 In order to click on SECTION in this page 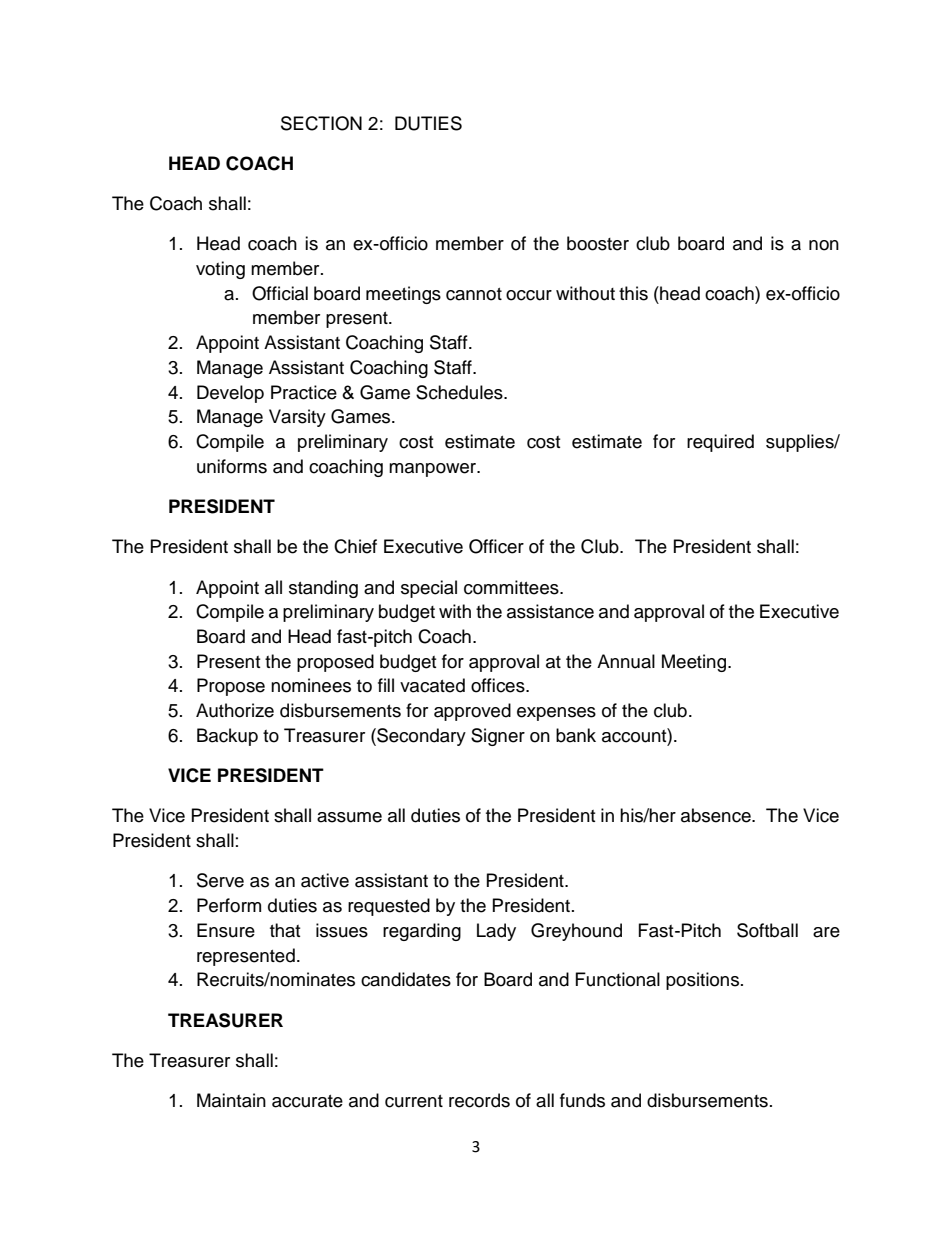, I will do `click(321, 123)`.
